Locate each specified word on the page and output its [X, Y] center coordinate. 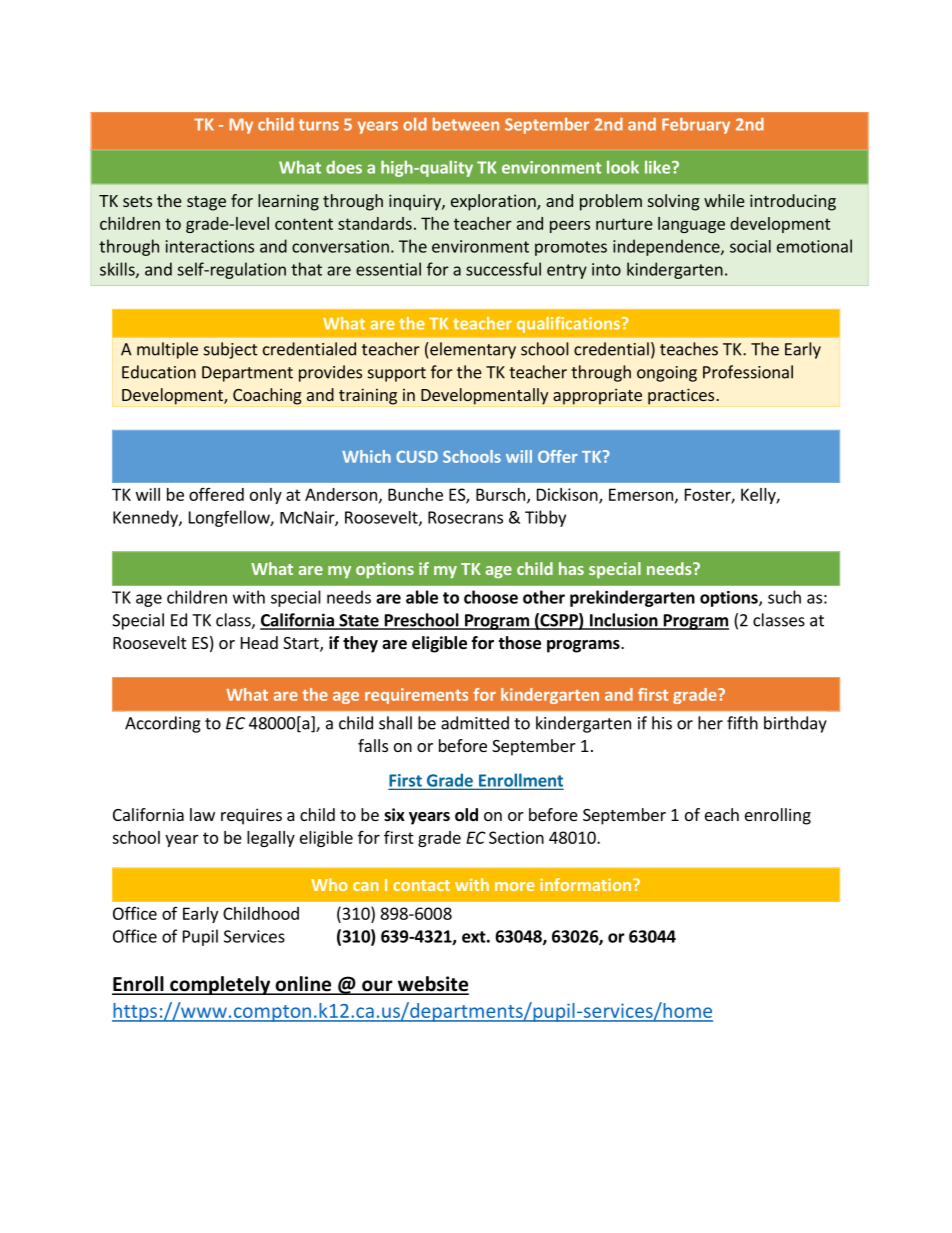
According [163, 724]
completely [220, 985]
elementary [472, 350]
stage [206, 203]
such [784, 597]
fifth [742, 723]
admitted [475, 723]
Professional [748, 372]
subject [231, 350]
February [696, 126]
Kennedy [146, 518]
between [466, 124]
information [585, 884]
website [432, 985]
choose [491, 597]
